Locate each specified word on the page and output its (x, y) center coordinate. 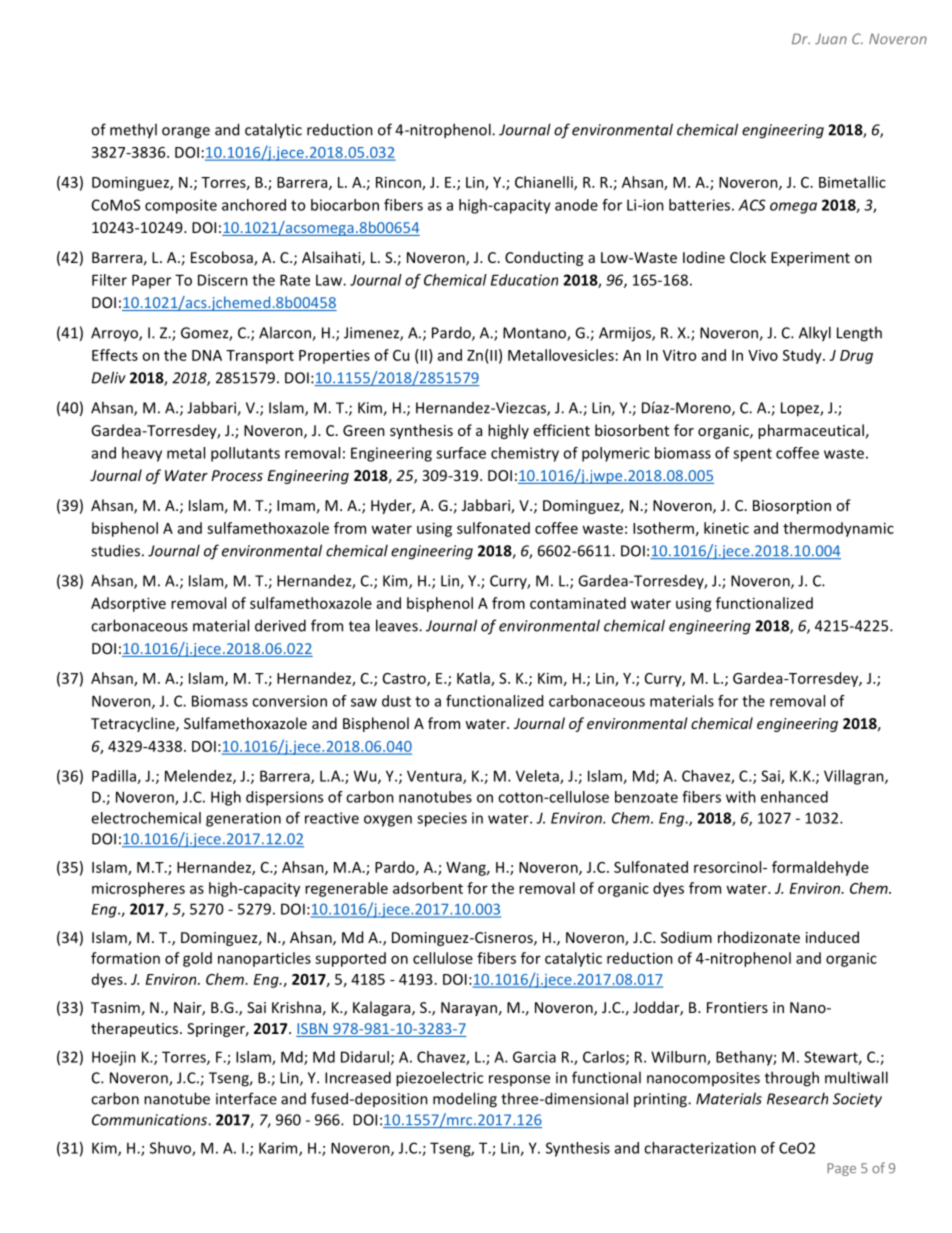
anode (576, 205)
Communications (150, 1120)
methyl (133, 131)
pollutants (245, 454)
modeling (465, 1100)
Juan (831, 38)
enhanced (794, 797)
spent (752, 455)
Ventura (435, 777)
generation (243, 819)
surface (461, 453)
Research (797, 1098)
